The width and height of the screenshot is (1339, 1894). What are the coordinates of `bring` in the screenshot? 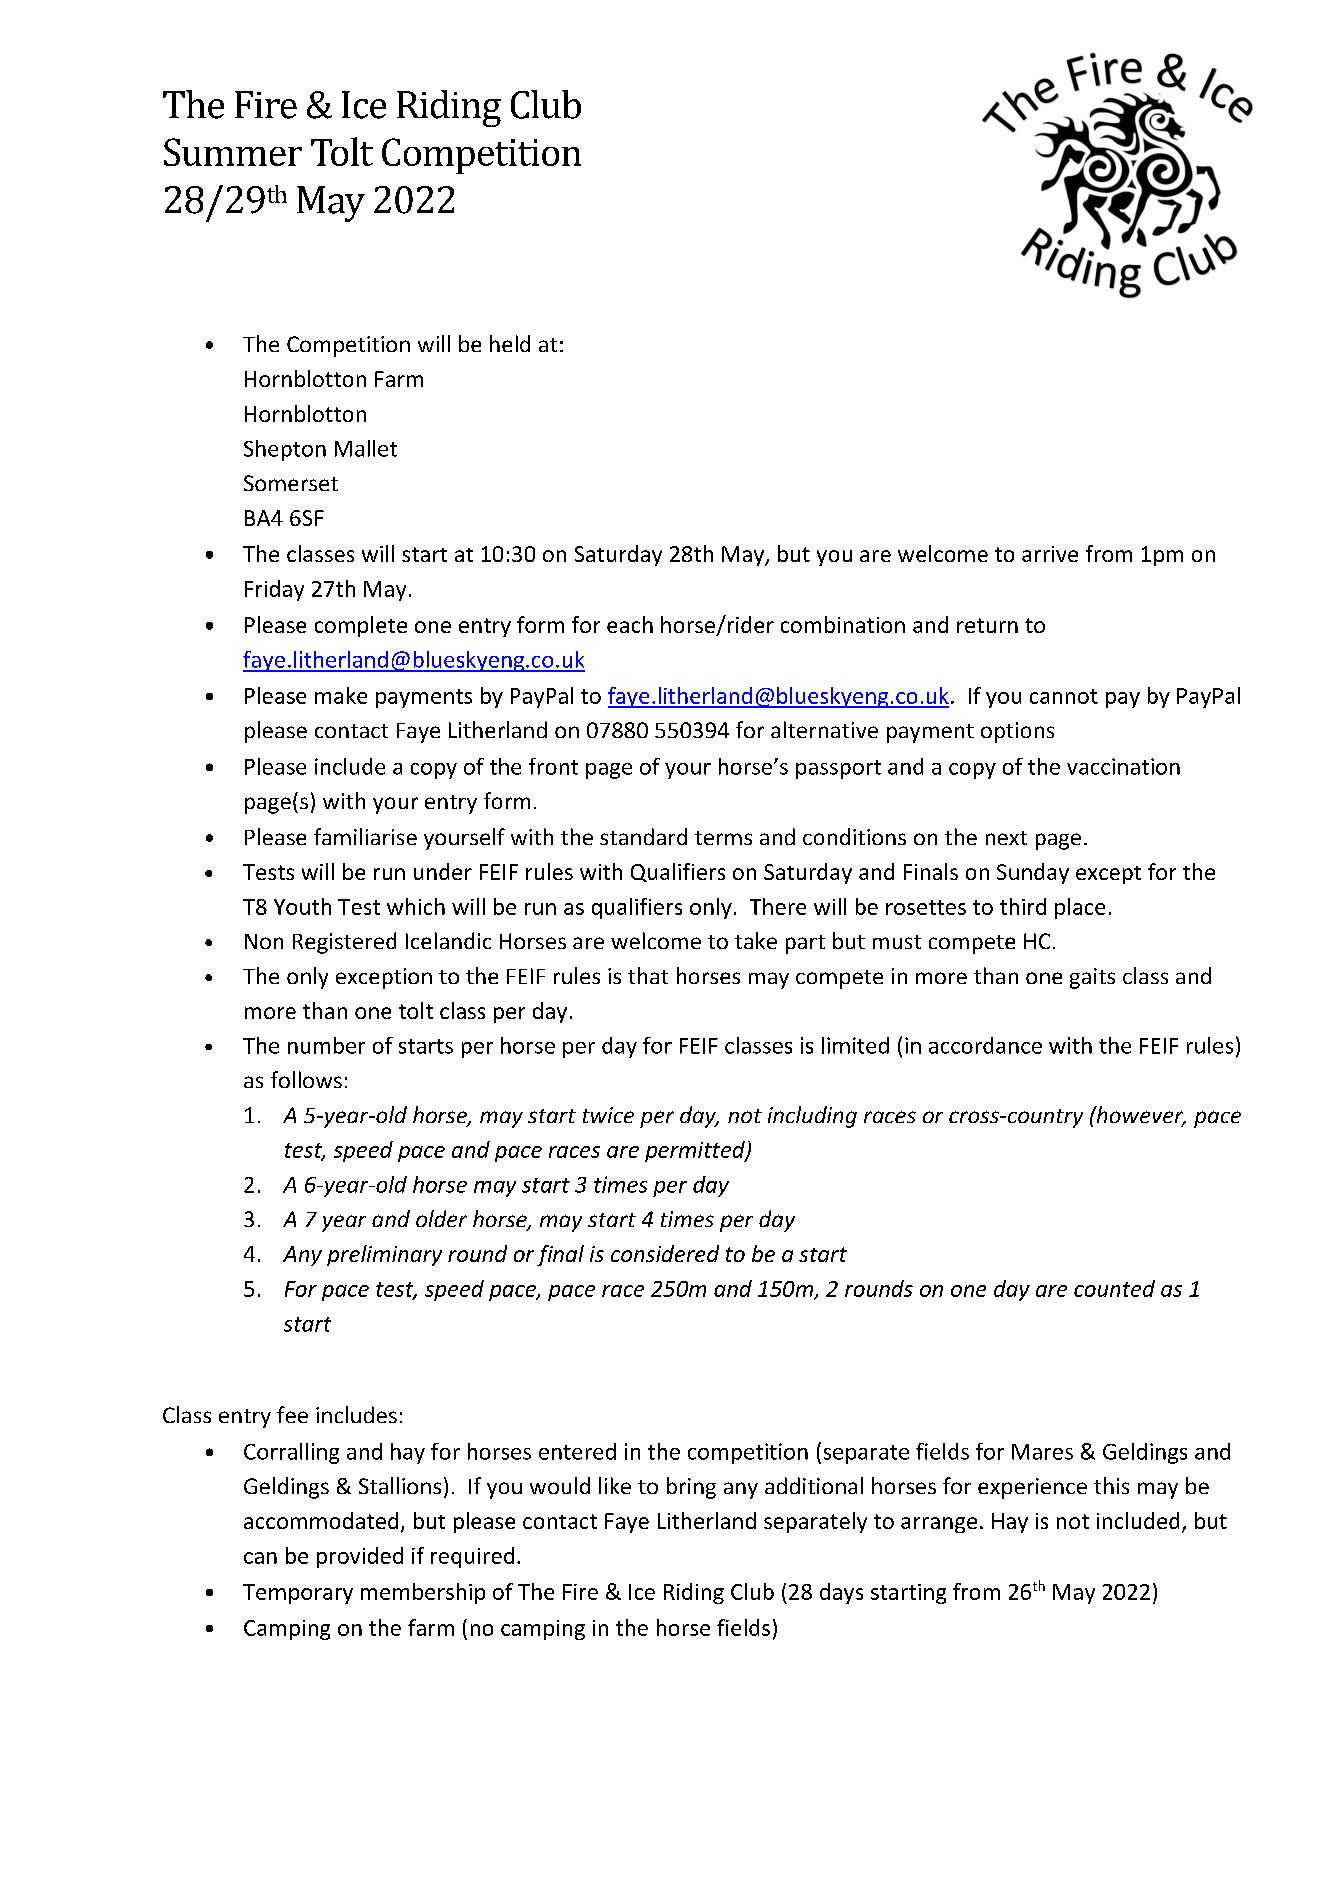 It's located at (691, 1488).
